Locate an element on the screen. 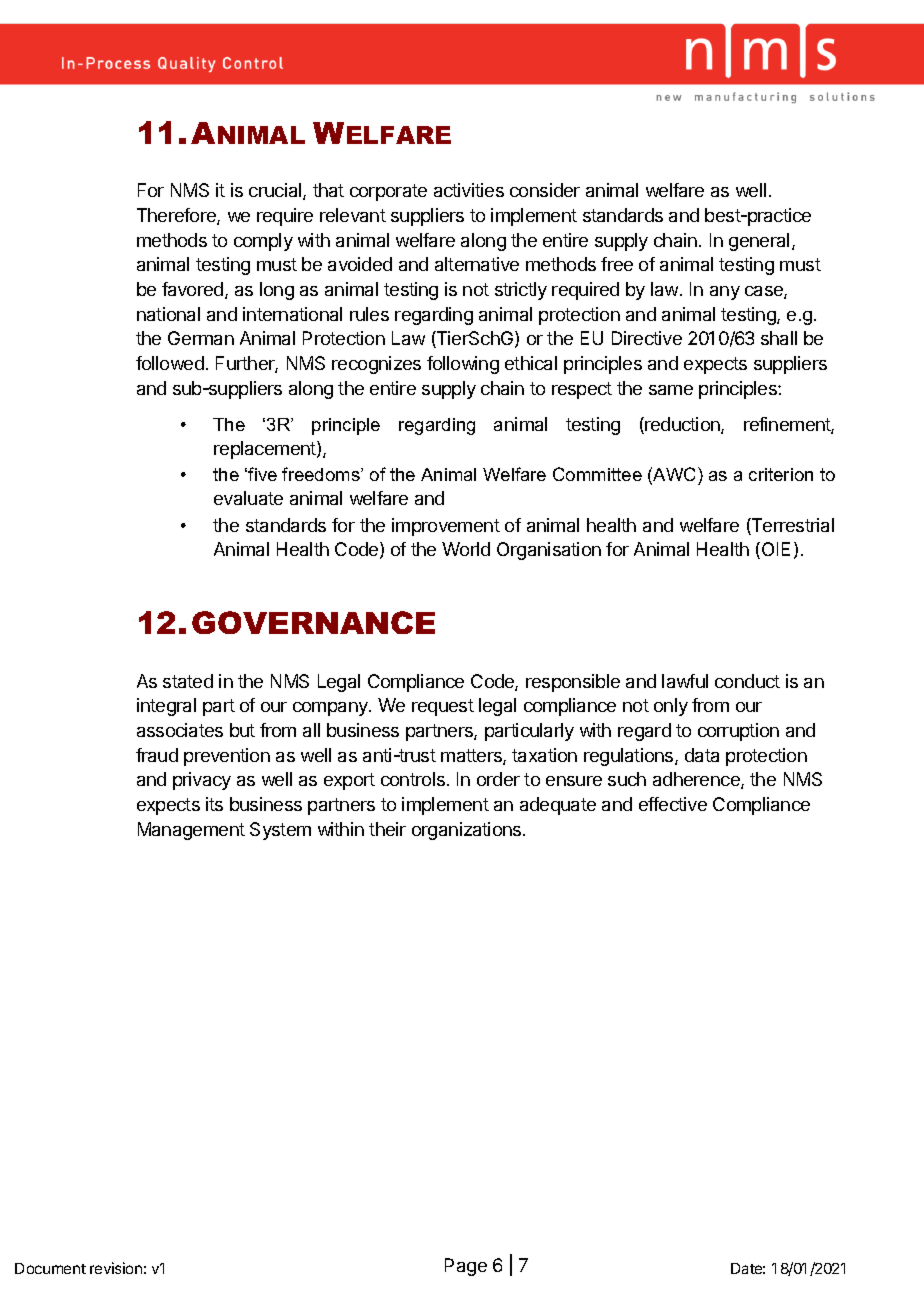 Image resolution: width=924 pixels, height=1308 pixels. organizations is located at coordinates (468, 831).
